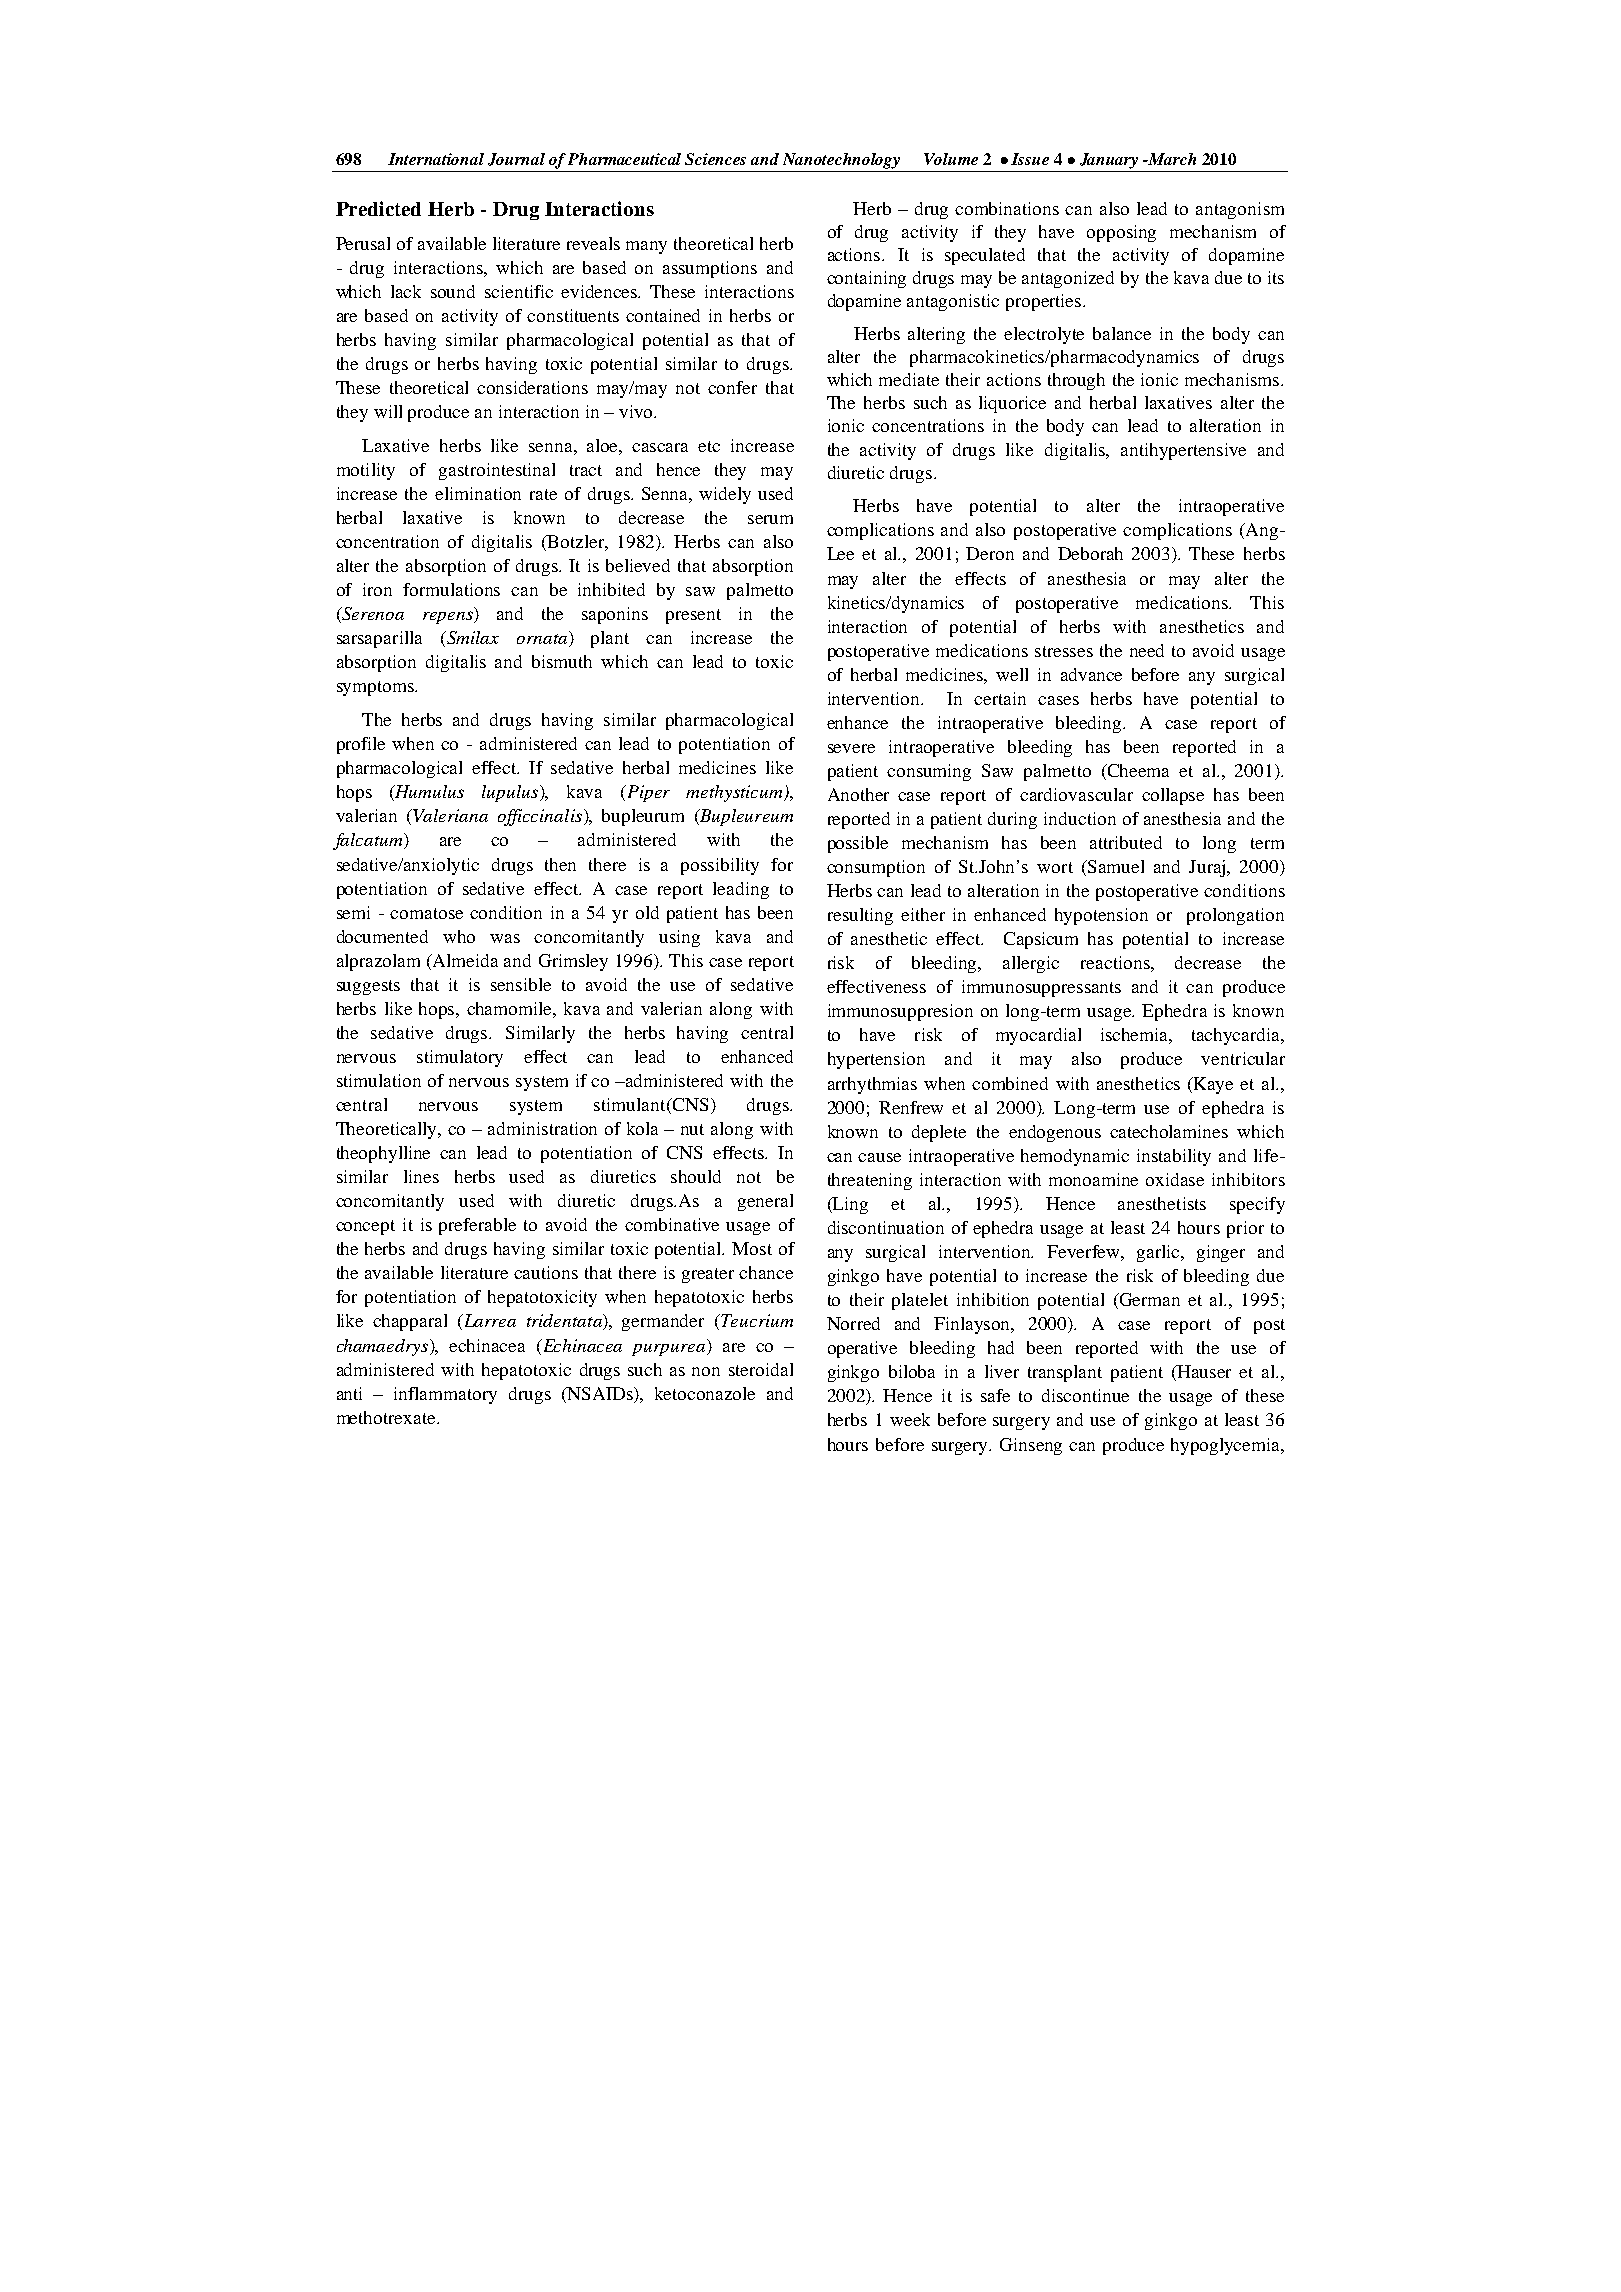 The image size is (1621, 2292). What do you see at coordinates (876, 1060) in the screenshot?
I see `hypertension` at bounding box center [876, 1060].
